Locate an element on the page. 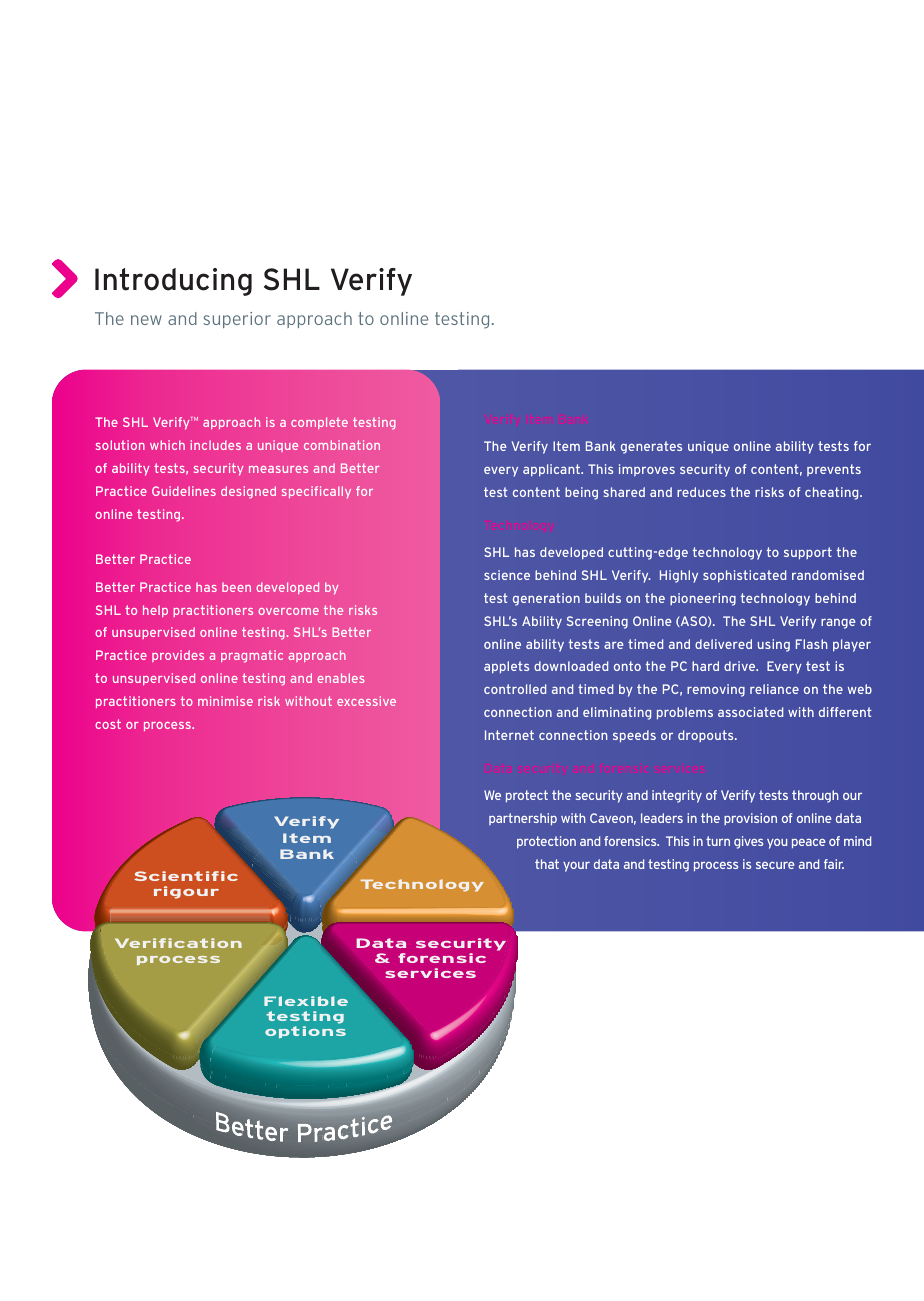 Image resolution: width=924 pixels, height=1301 pixels. Internet is located at coordinates (509, 735).
